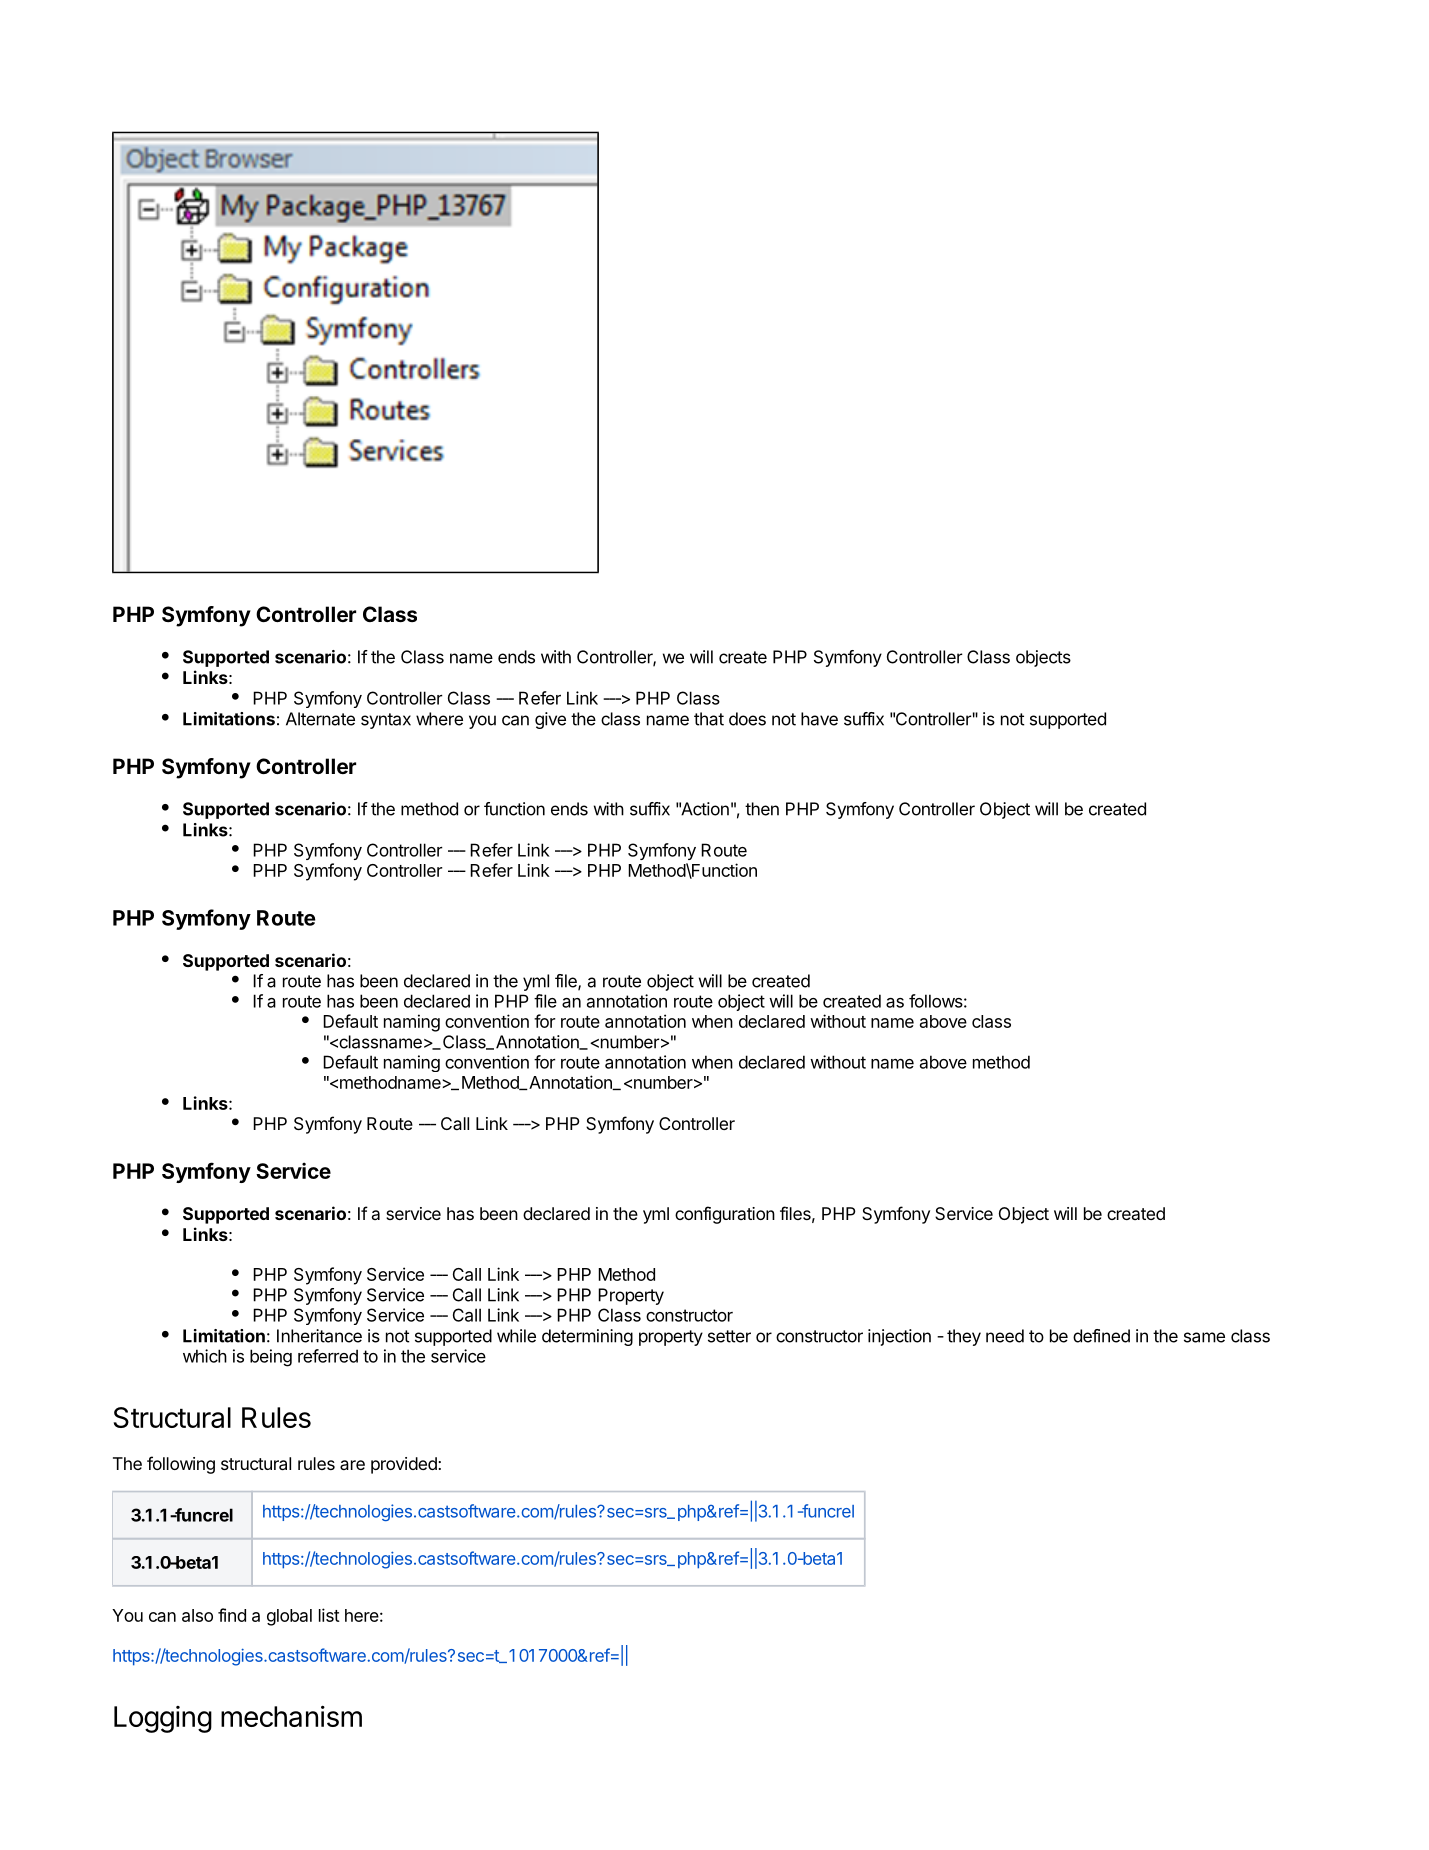 The width and height of the document is (1429, 1850). What do you see at coordinates (964, 1337) in the document?
I see `they` at bounding box center [964, 1337].
